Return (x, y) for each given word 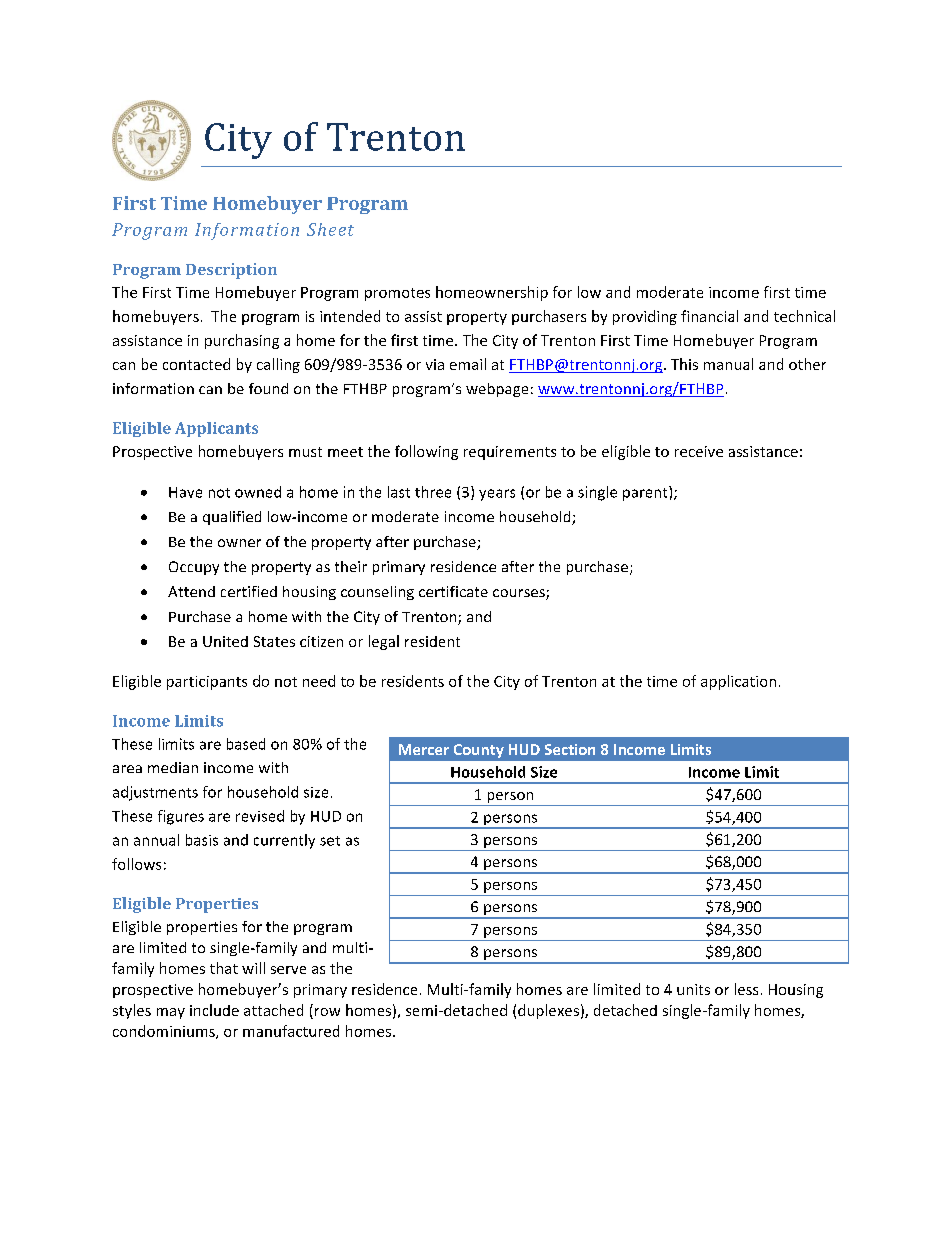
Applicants (216, 429)
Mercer (424, 749)
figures (181, 817)
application (738, 682)
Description (231, 271)
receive (699, 451)
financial (709, 316)
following (426, 452)
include (214, 1010)
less (746, 989)
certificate (453, 591)
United (225, 641)
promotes (397, 294)
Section (570, 749)
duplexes (548, 1011)
